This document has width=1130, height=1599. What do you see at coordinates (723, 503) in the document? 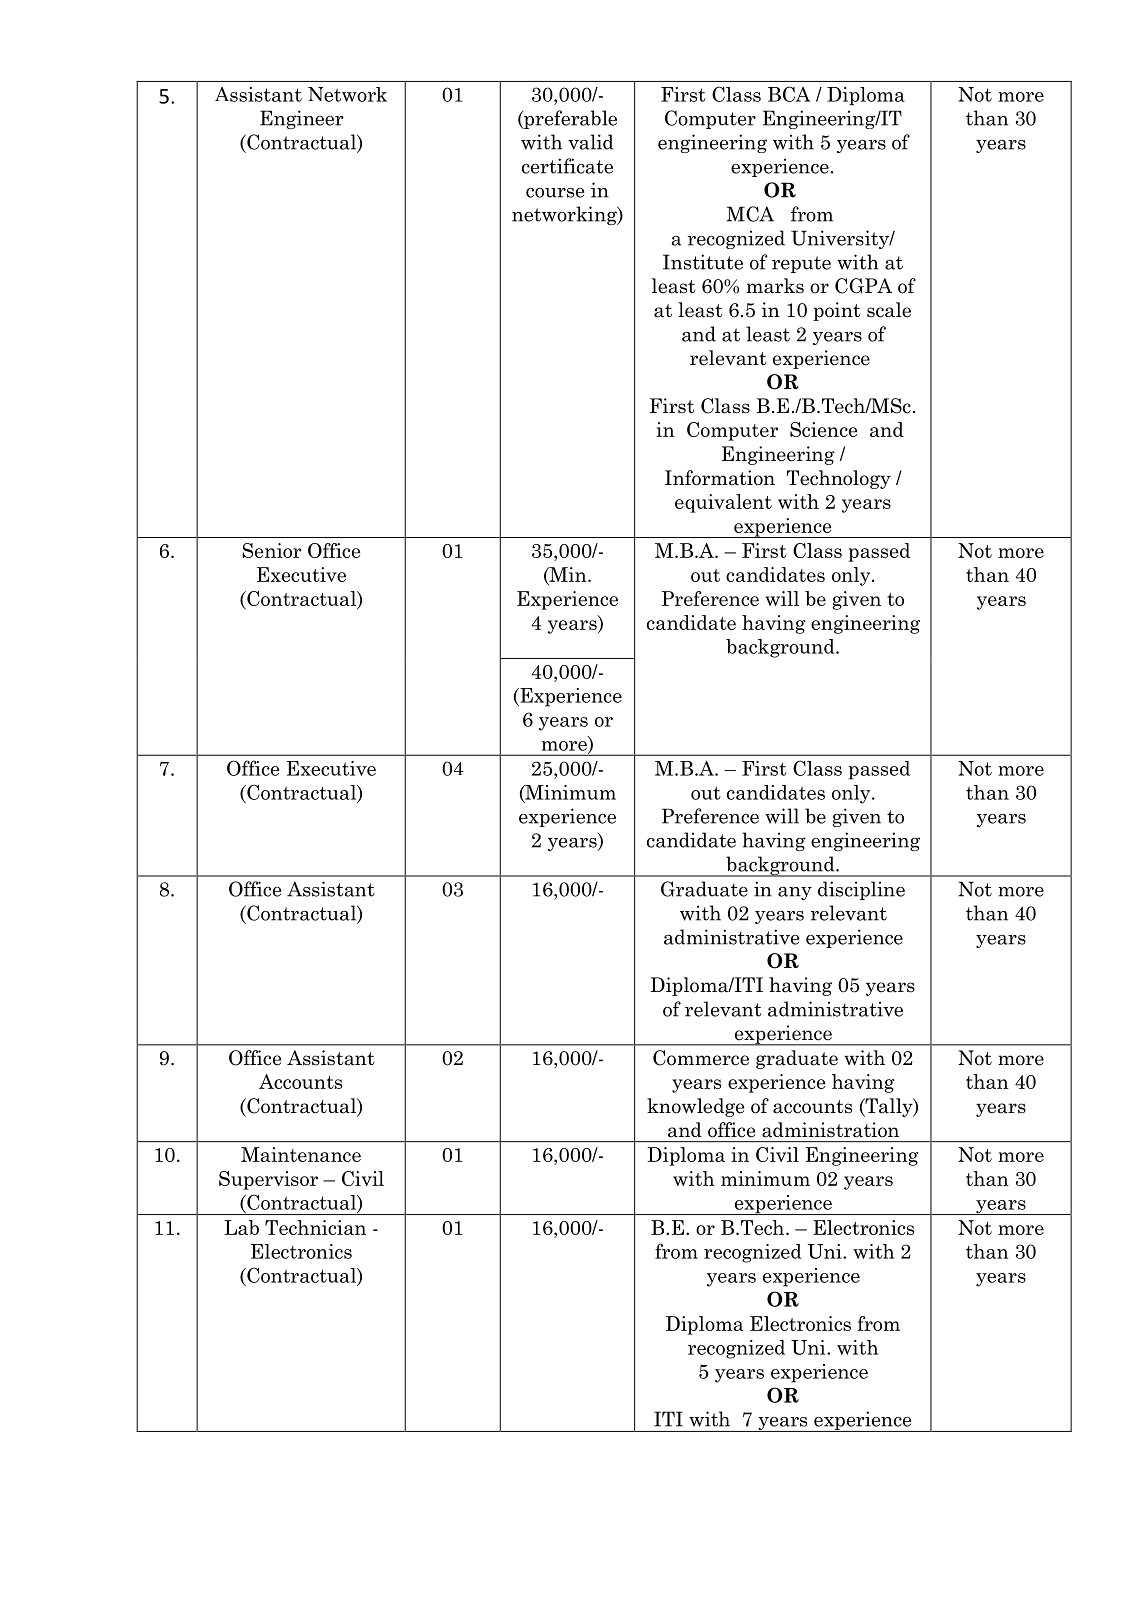
I see `equivalent` at bounding box center [723, 503].
